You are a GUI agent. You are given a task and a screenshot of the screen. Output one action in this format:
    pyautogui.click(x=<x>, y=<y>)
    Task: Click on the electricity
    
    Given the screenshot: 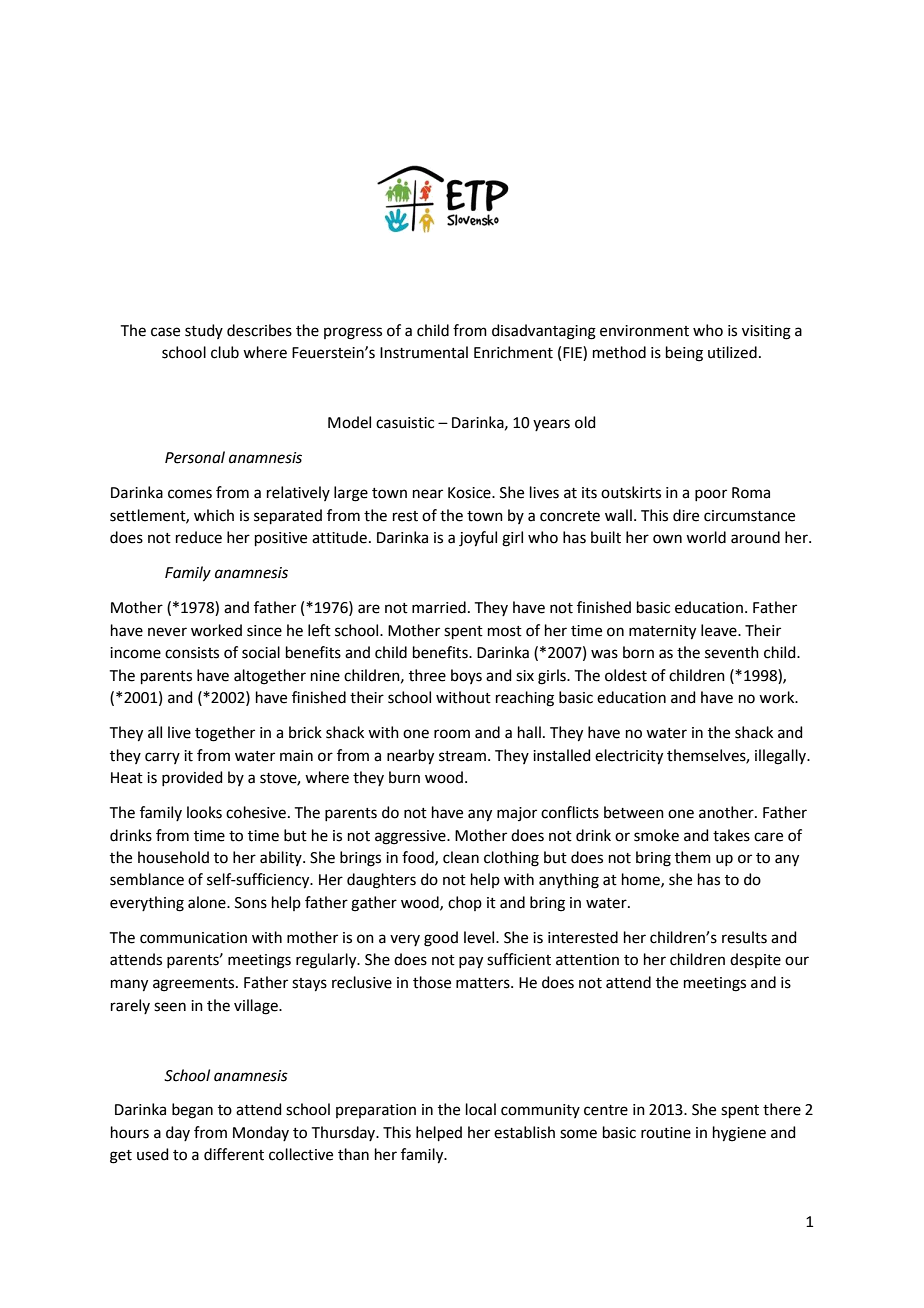 What is the action you would take?
    pyautogui.click(x=629, y=757)
